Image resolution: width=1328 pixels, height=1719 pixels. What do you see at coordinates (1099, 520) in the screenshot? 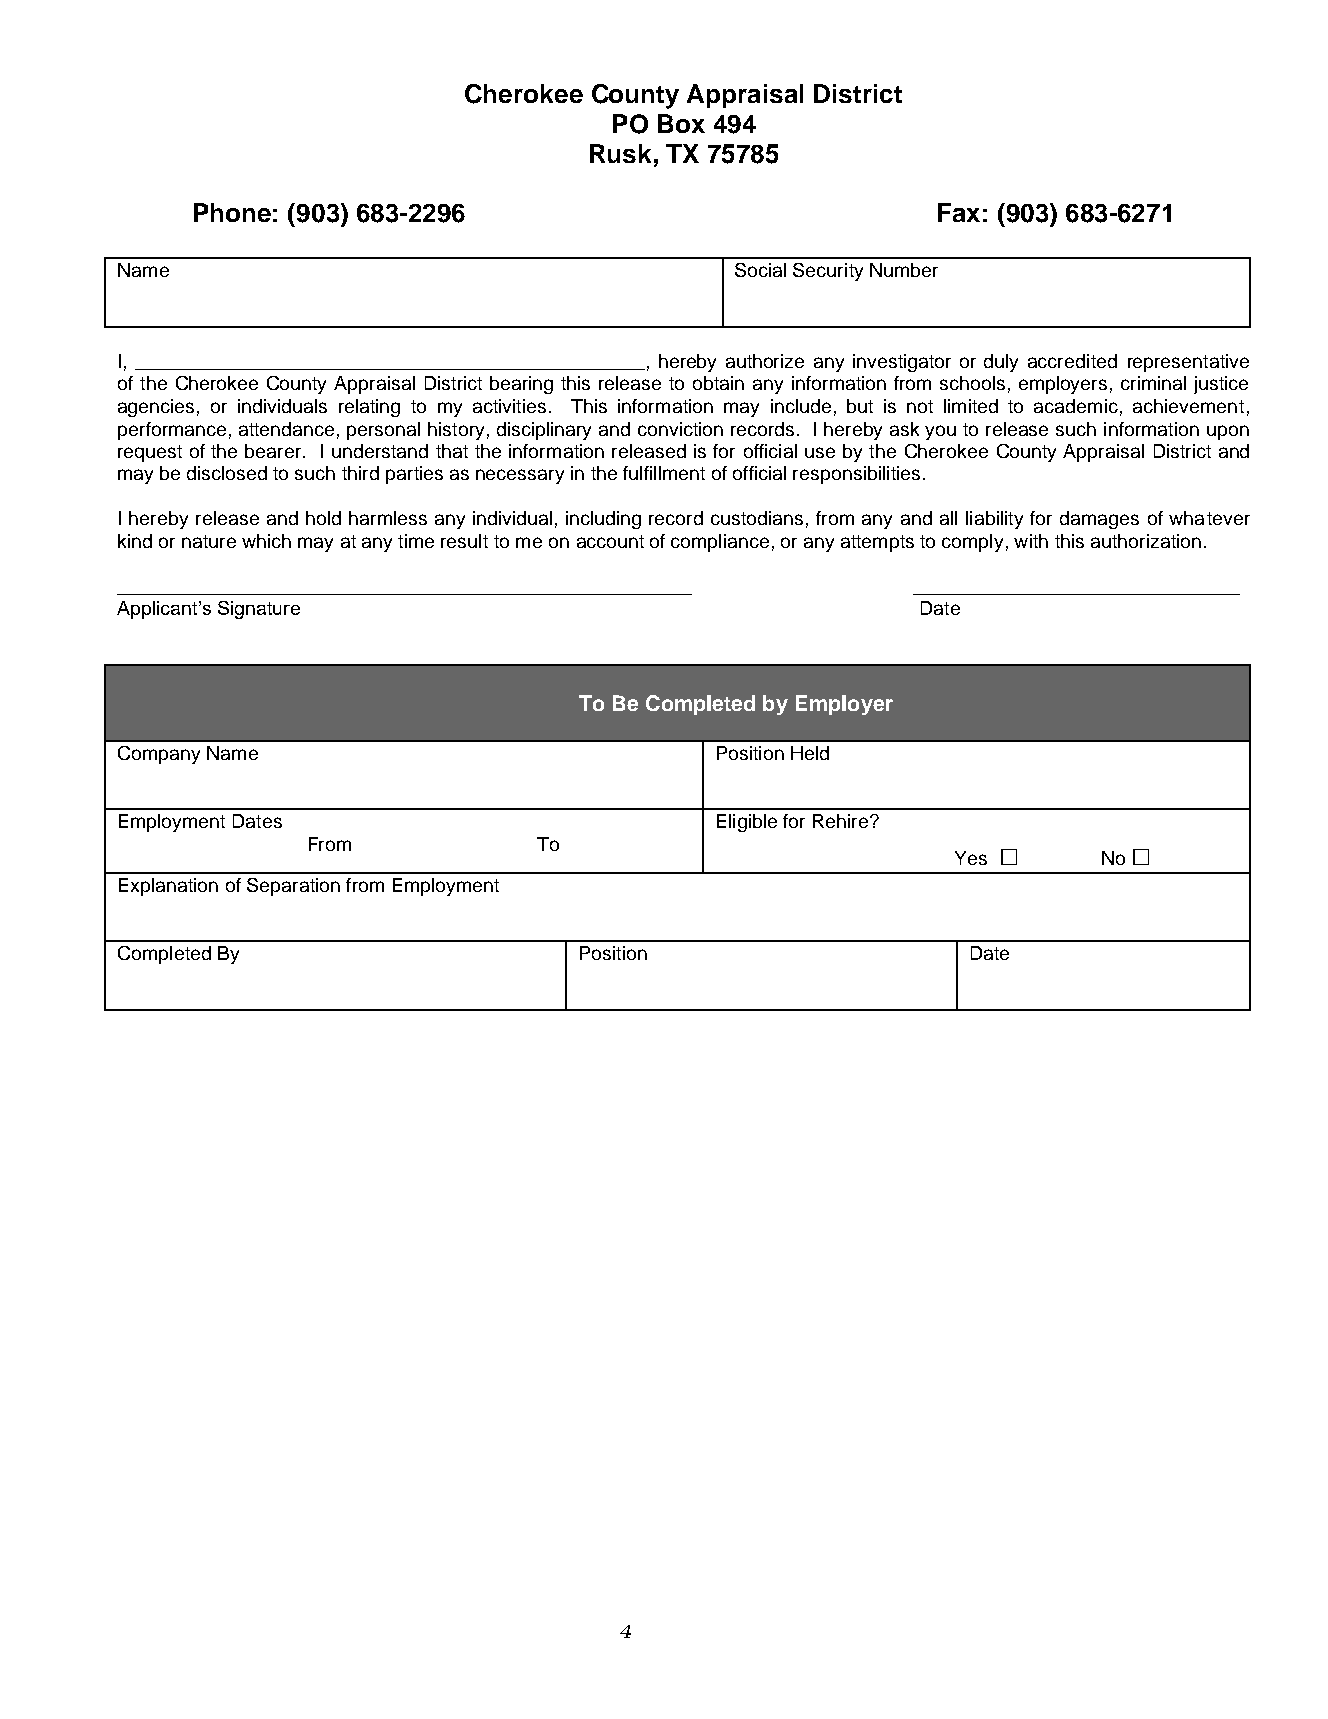
I see `damages` at bounding box center [1099, 520].
